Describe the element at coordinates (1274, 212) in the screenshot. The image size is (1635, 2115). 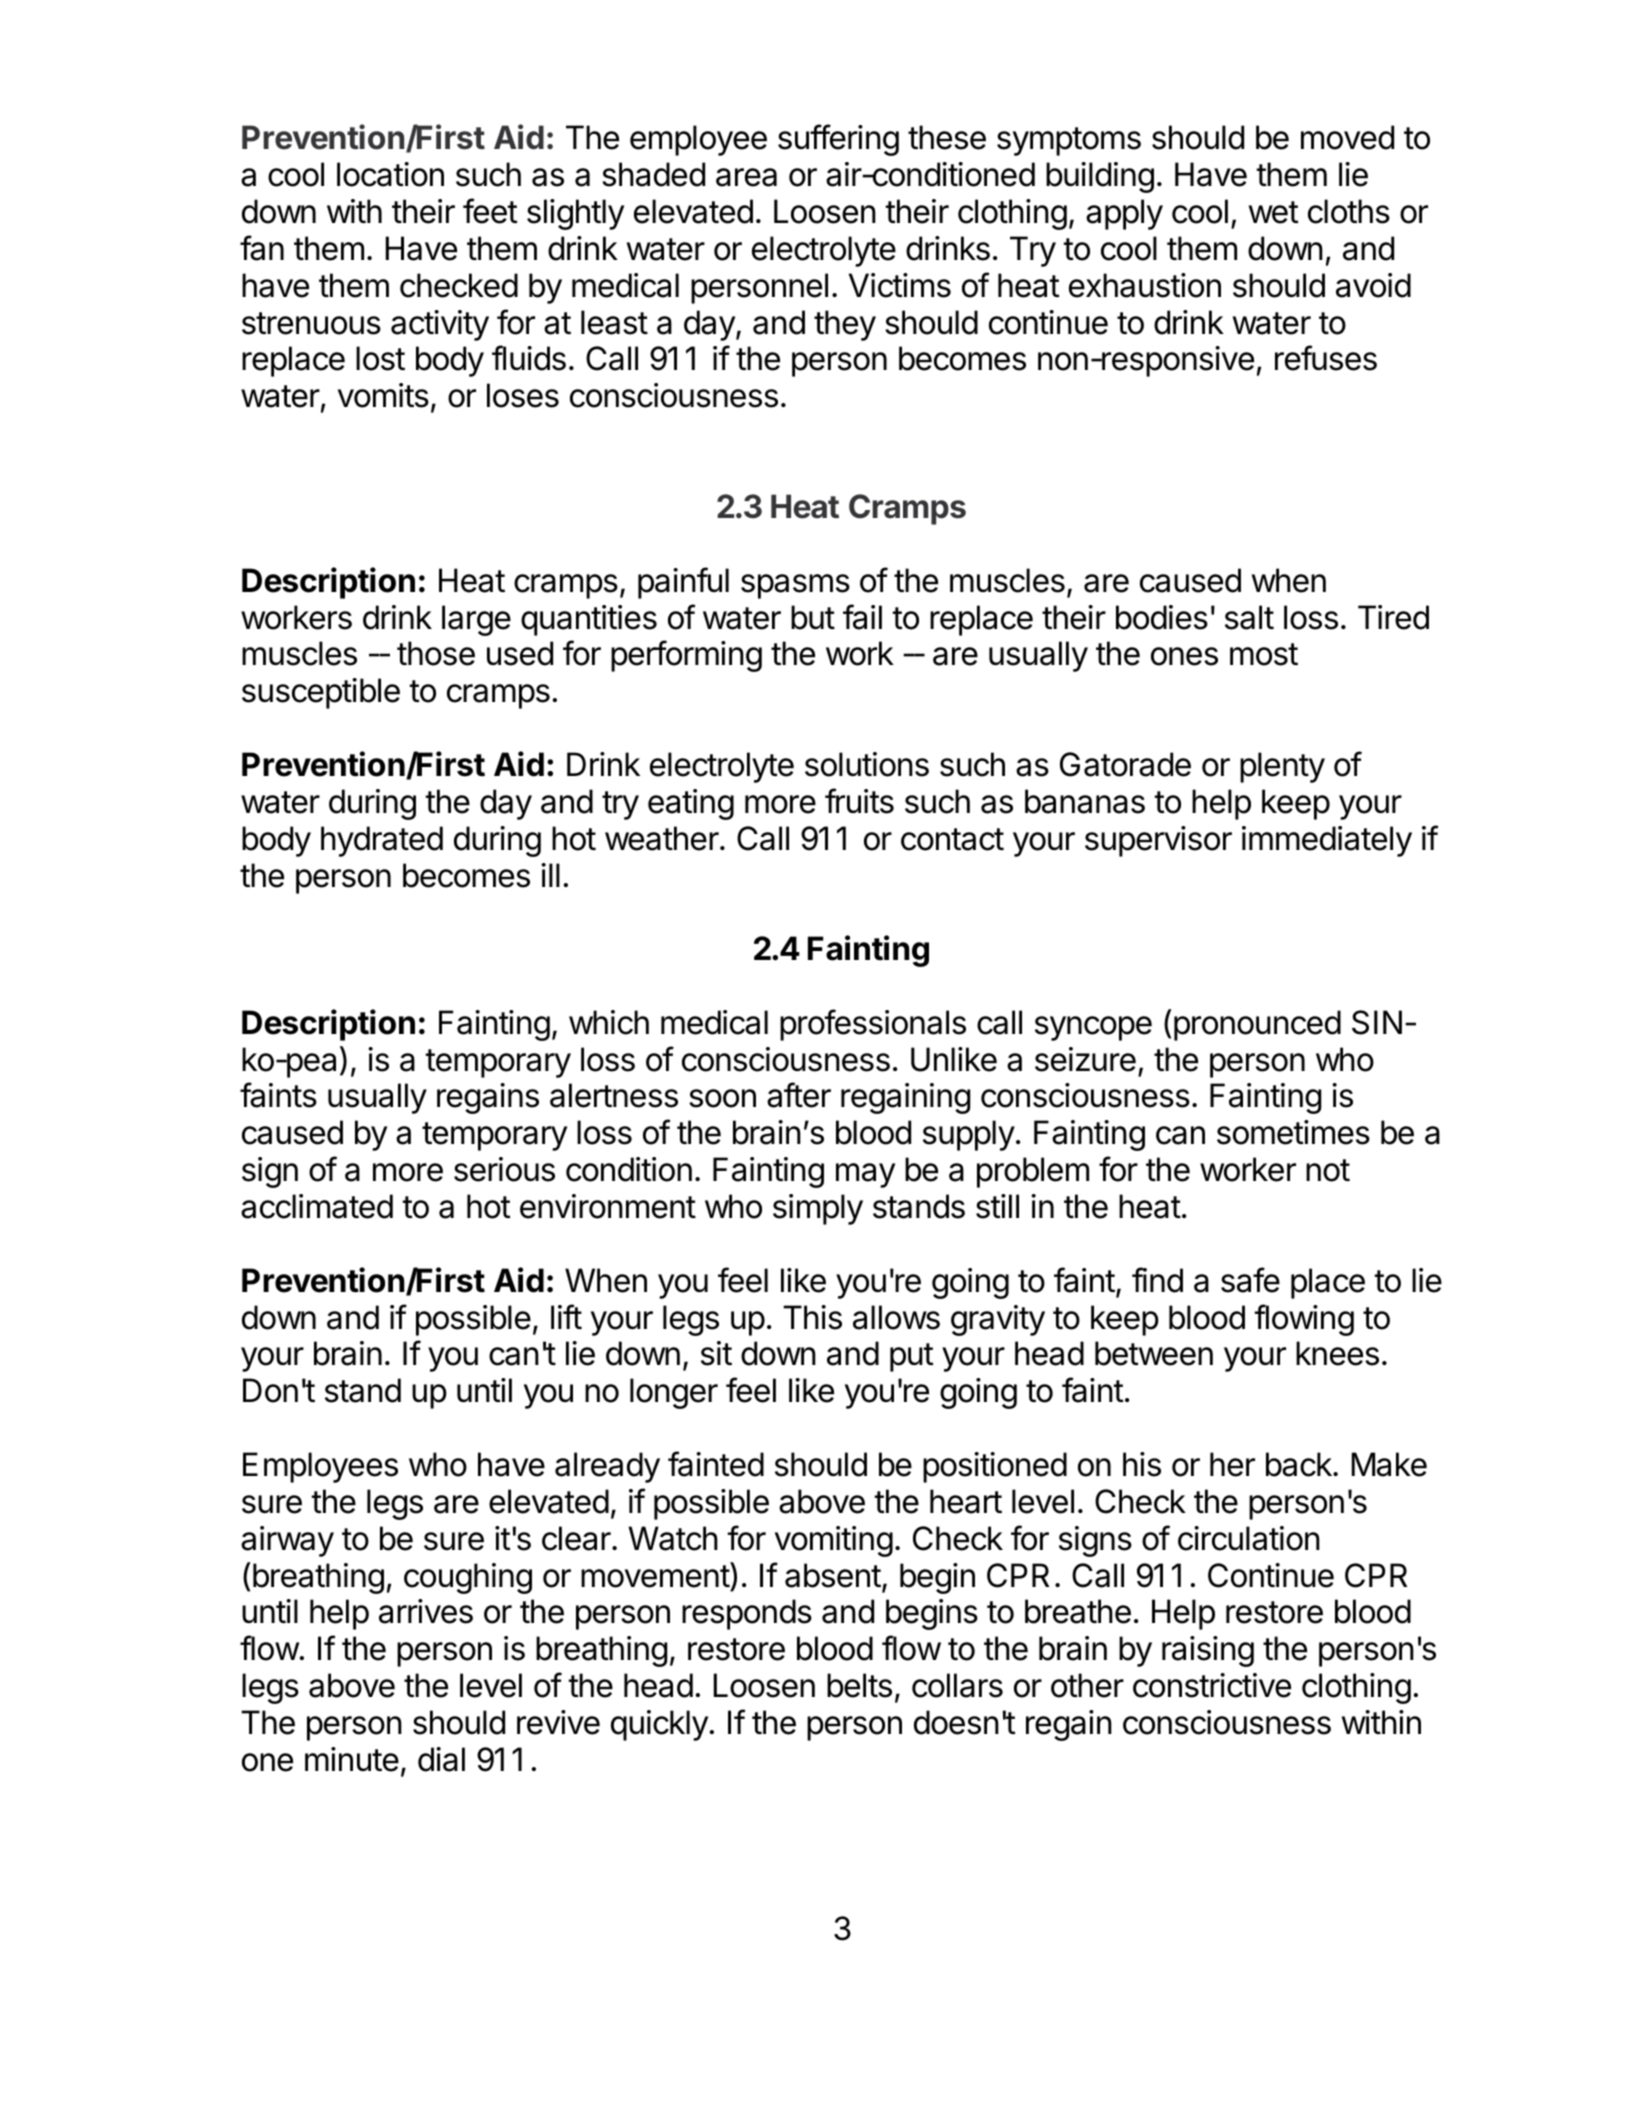
I see `wet` at that location.
